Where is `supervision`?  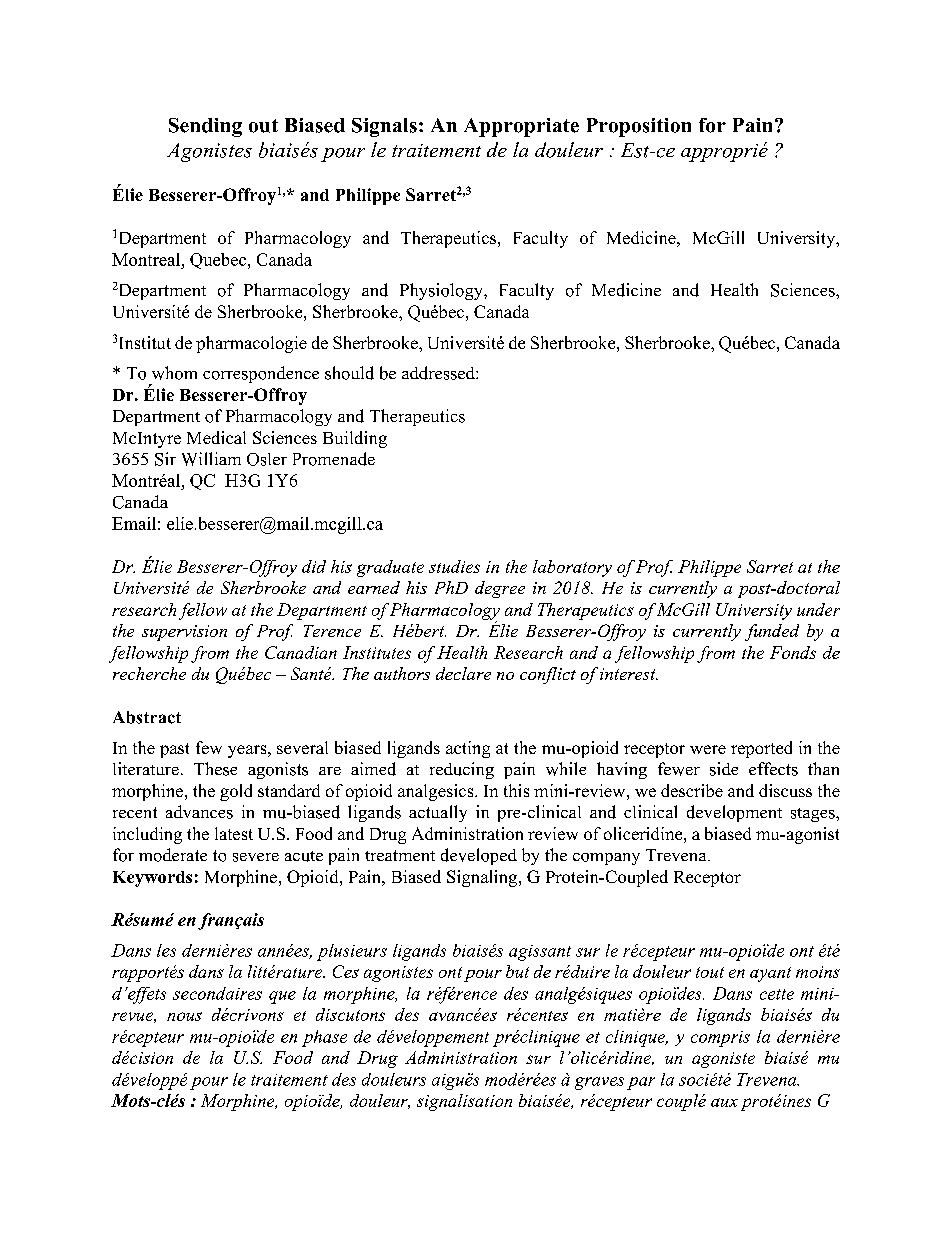 supervision is located at coordinates (184, 633).
